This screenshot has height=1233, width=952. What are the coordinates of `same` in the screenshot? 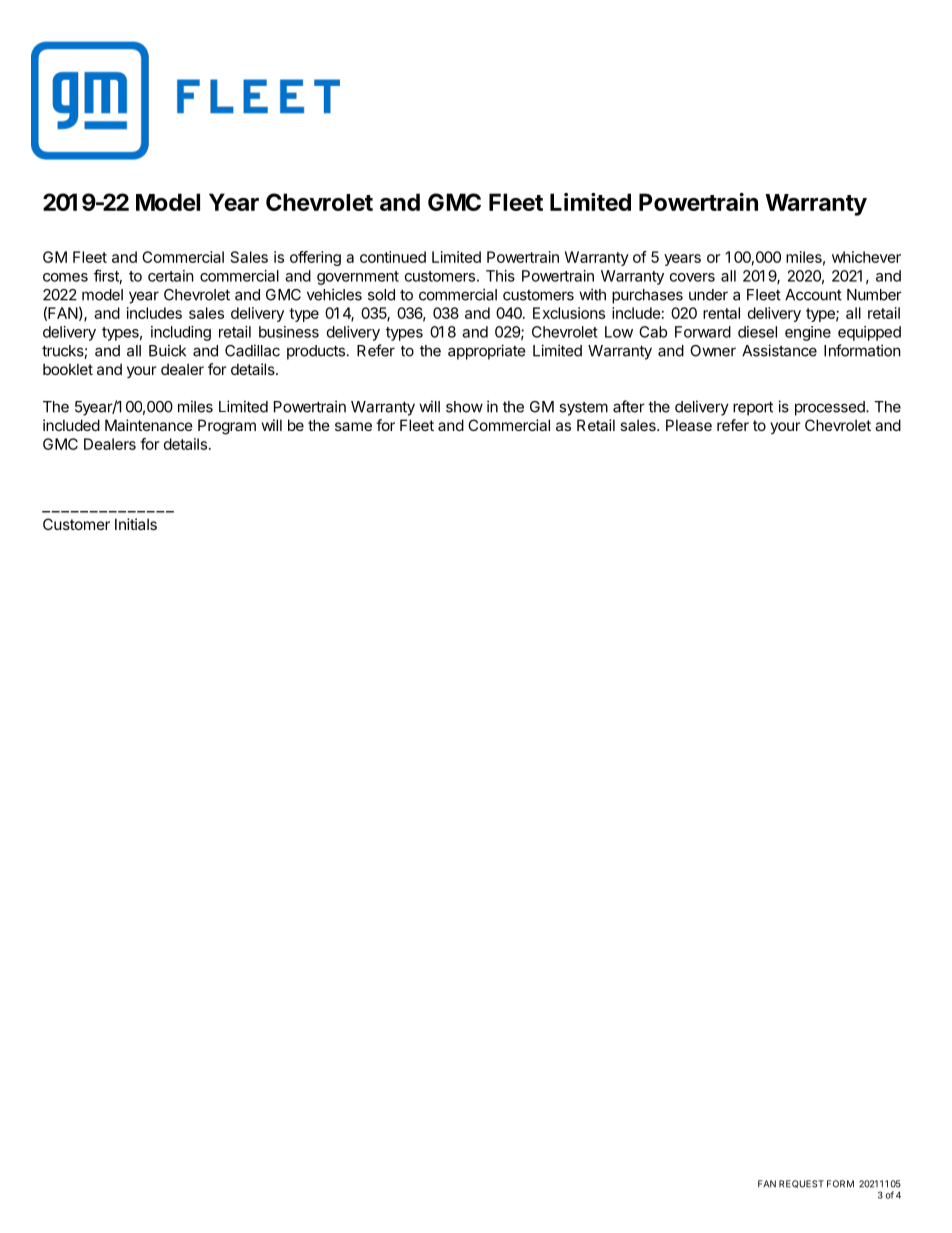 It's located at (353, 426).
